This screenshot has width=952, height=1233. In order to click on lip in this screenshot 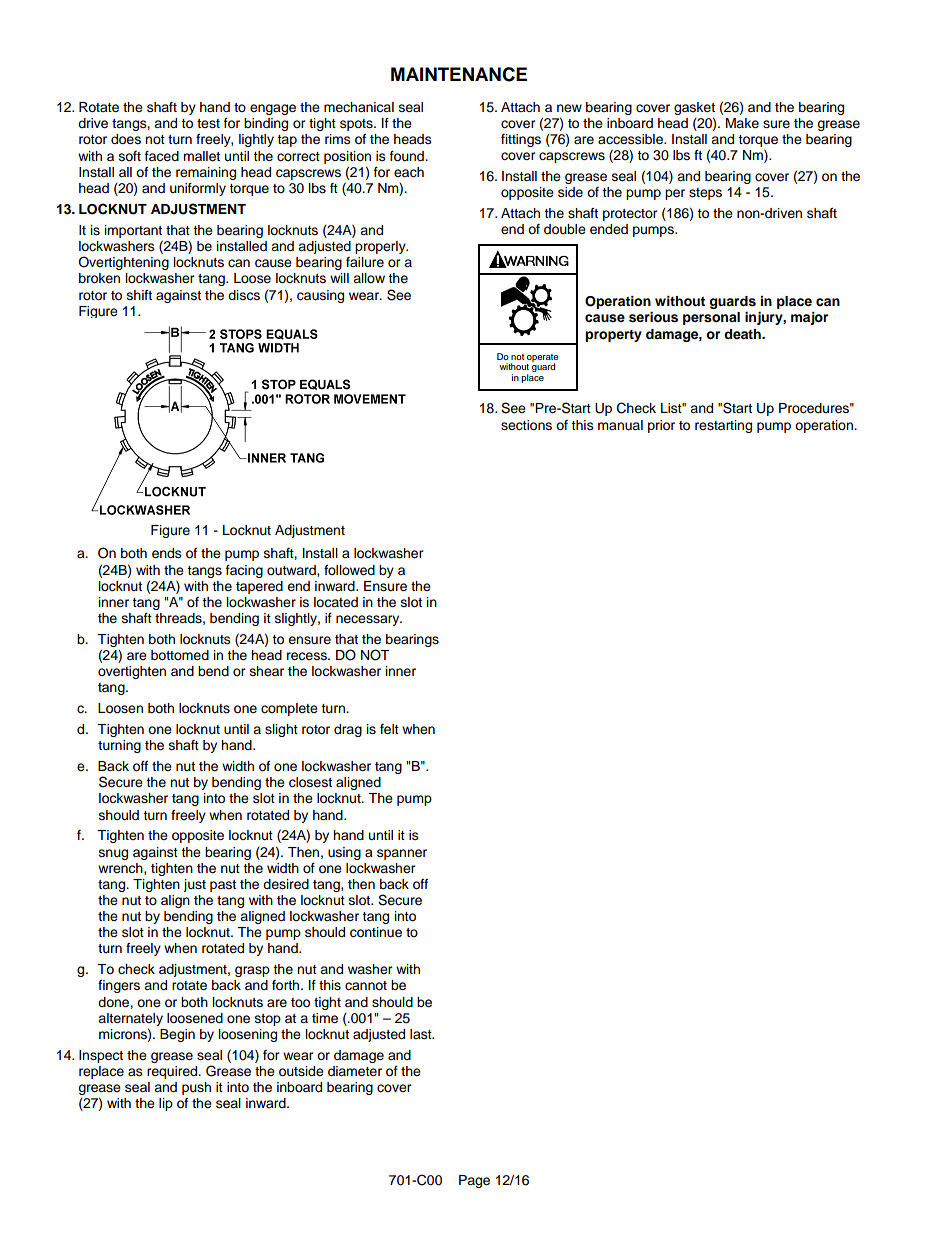, I will do `click(166, 1104)`.
